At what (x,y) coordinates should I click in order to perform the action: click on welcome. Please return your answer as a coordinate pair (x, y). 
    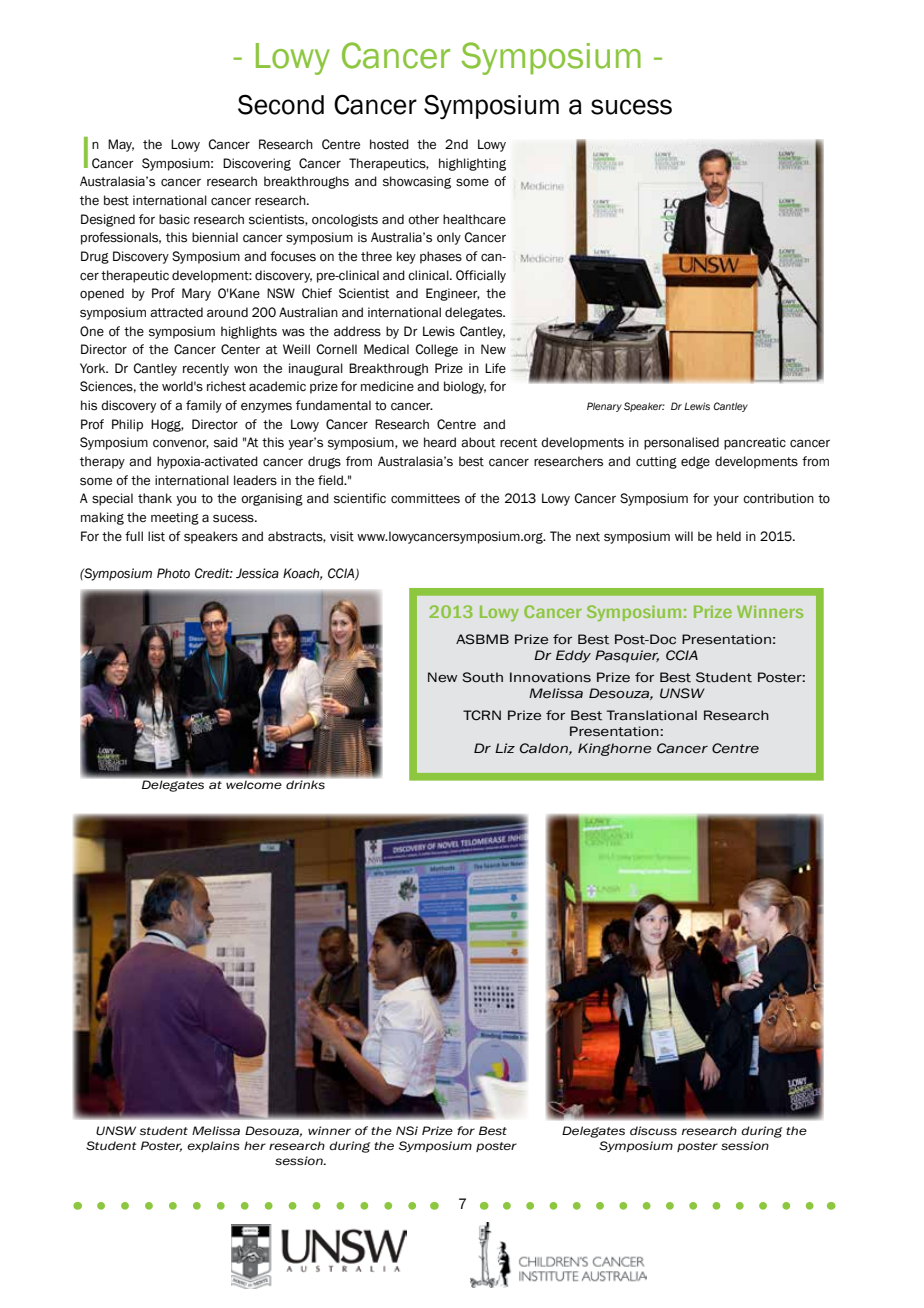
    Looking at the image, I should click on (254, 785).
